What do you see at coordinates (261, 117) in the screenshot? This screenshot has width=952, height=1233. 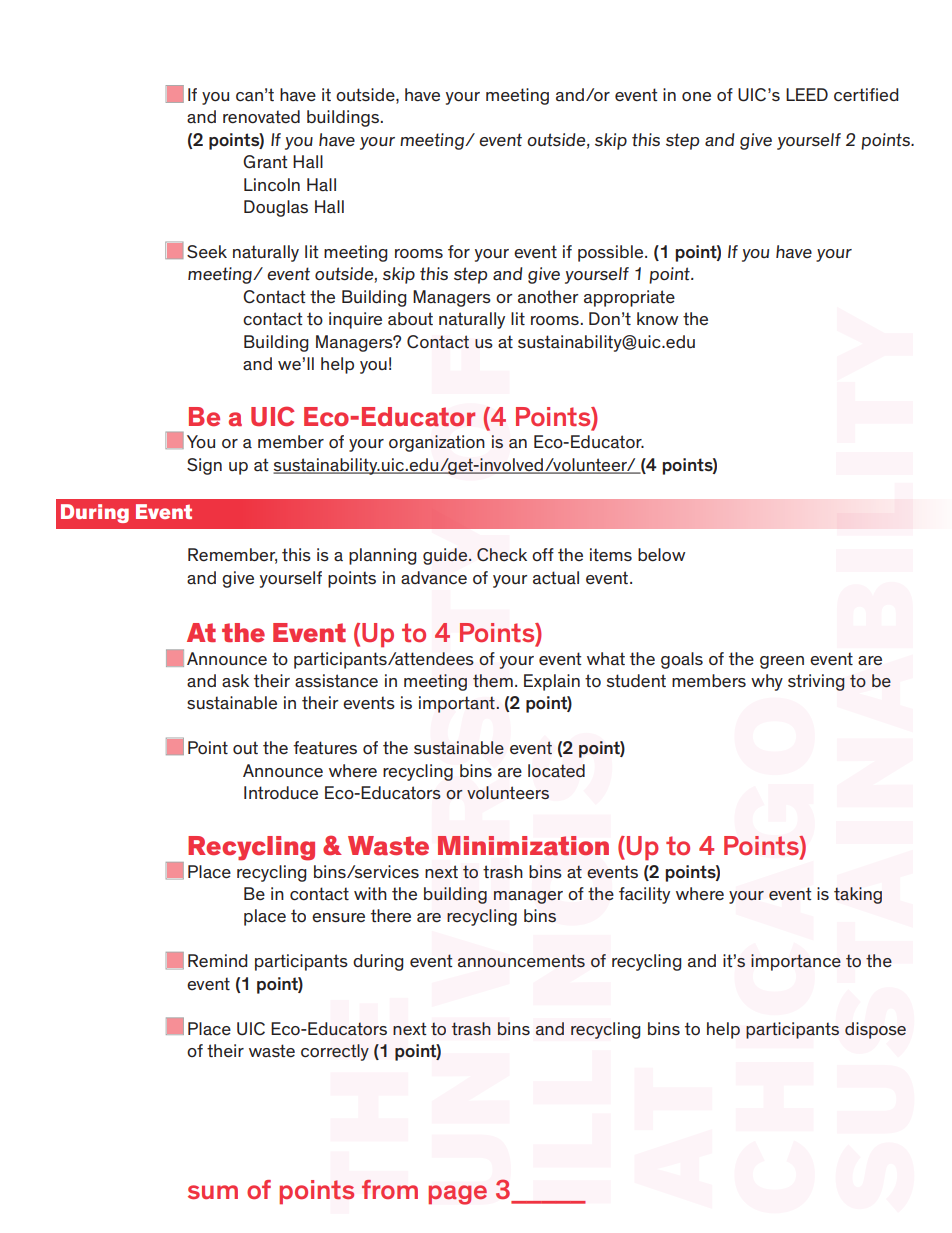 I see `renovated` at bounding box center [261, 117].
